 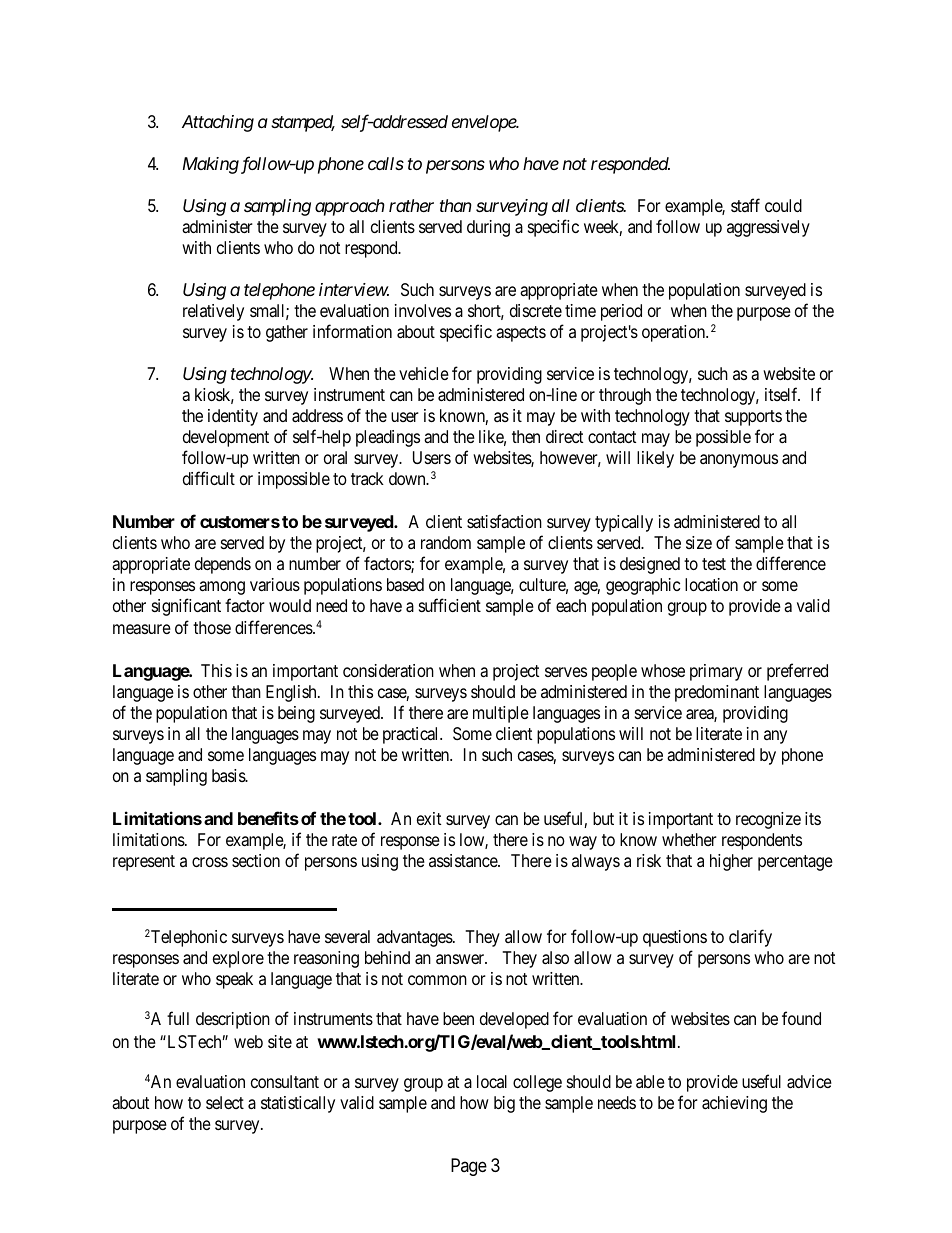 What do you see at coordinates (504, 521) in the image?
I see `satisfaction` at bounding box center [504, 521].
